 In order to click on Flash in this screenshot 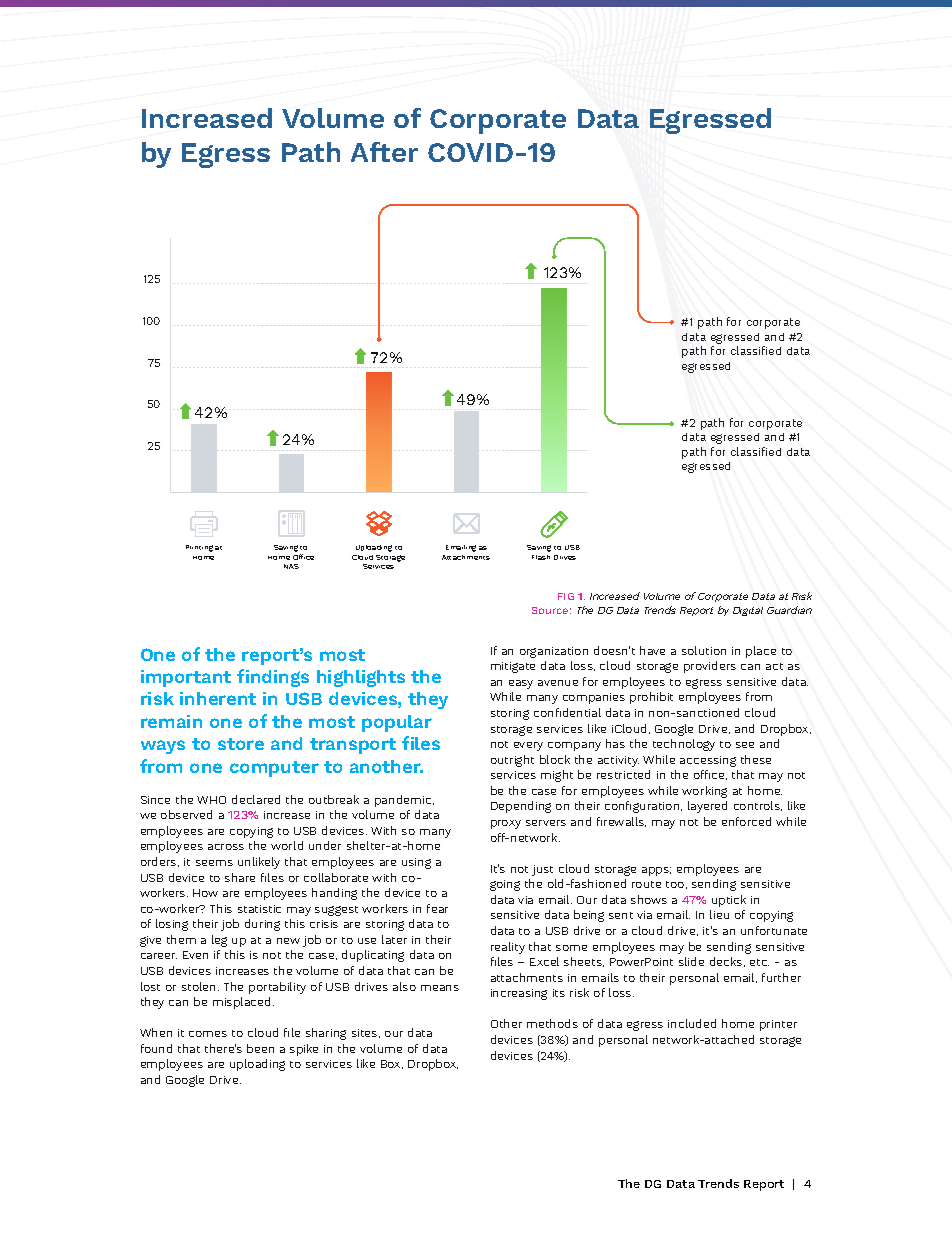, I will do `click(541, 557)`.
